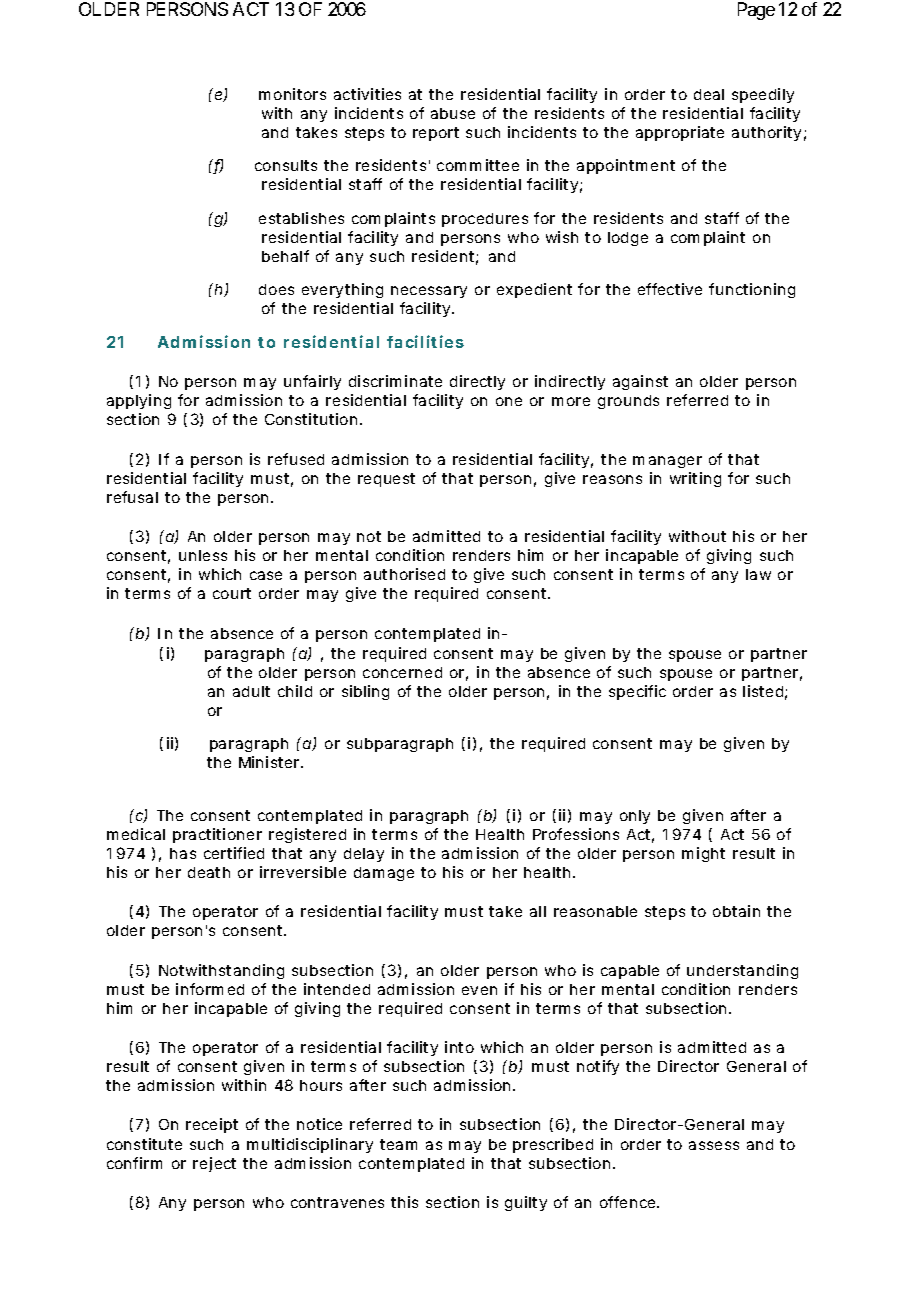 This image has height=1294, width=924. What do you see at coordinates (703, 854) in the image?
I see `might` at bounding box center [703, 854].
